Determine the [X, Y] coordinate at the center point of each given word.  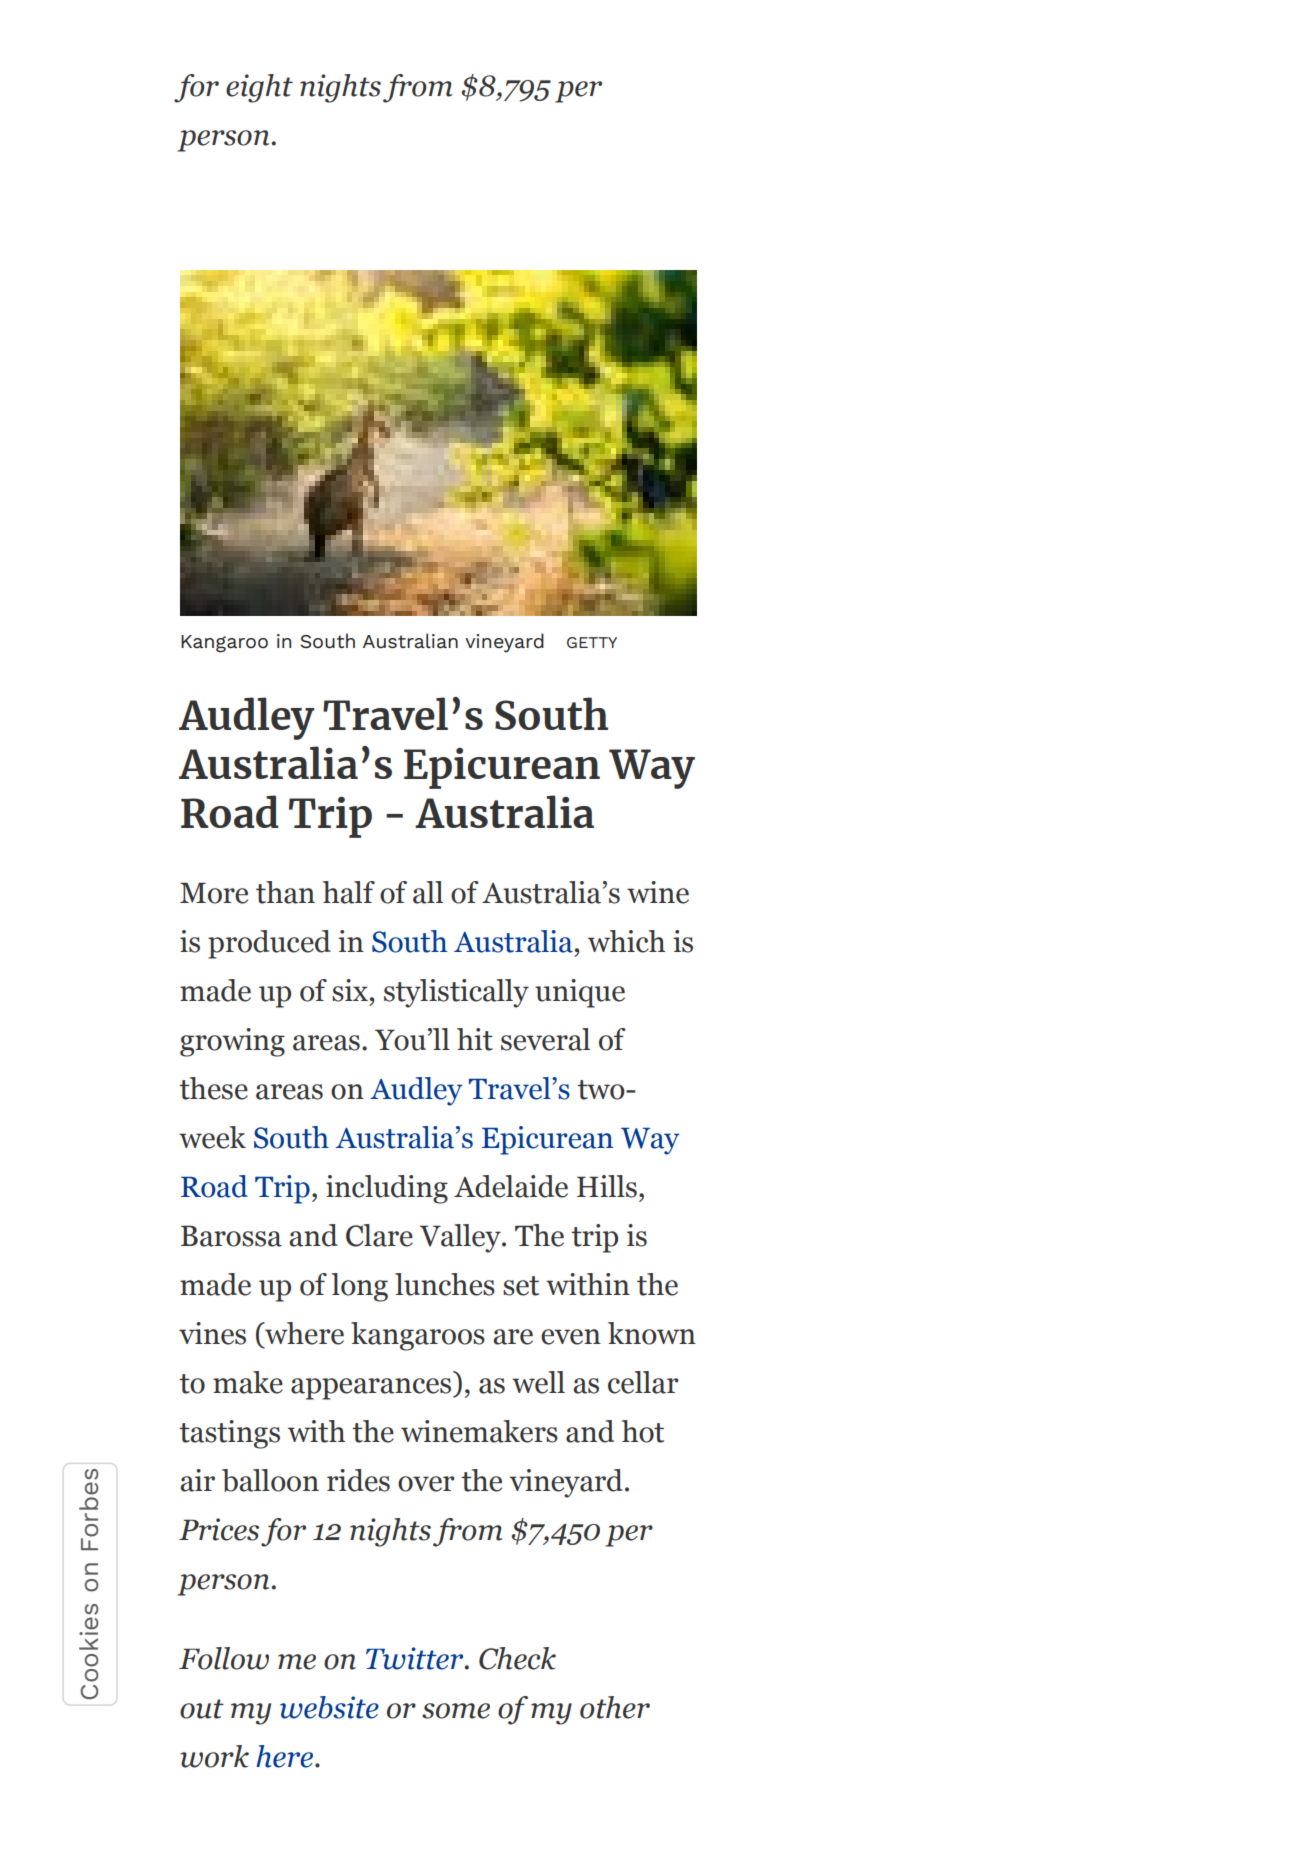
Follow [224, 1658]
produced [269, 944]
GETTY [592, 642]
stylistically [456, 993]
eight [259, 88]
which [626, 941]
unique [580, 993]
